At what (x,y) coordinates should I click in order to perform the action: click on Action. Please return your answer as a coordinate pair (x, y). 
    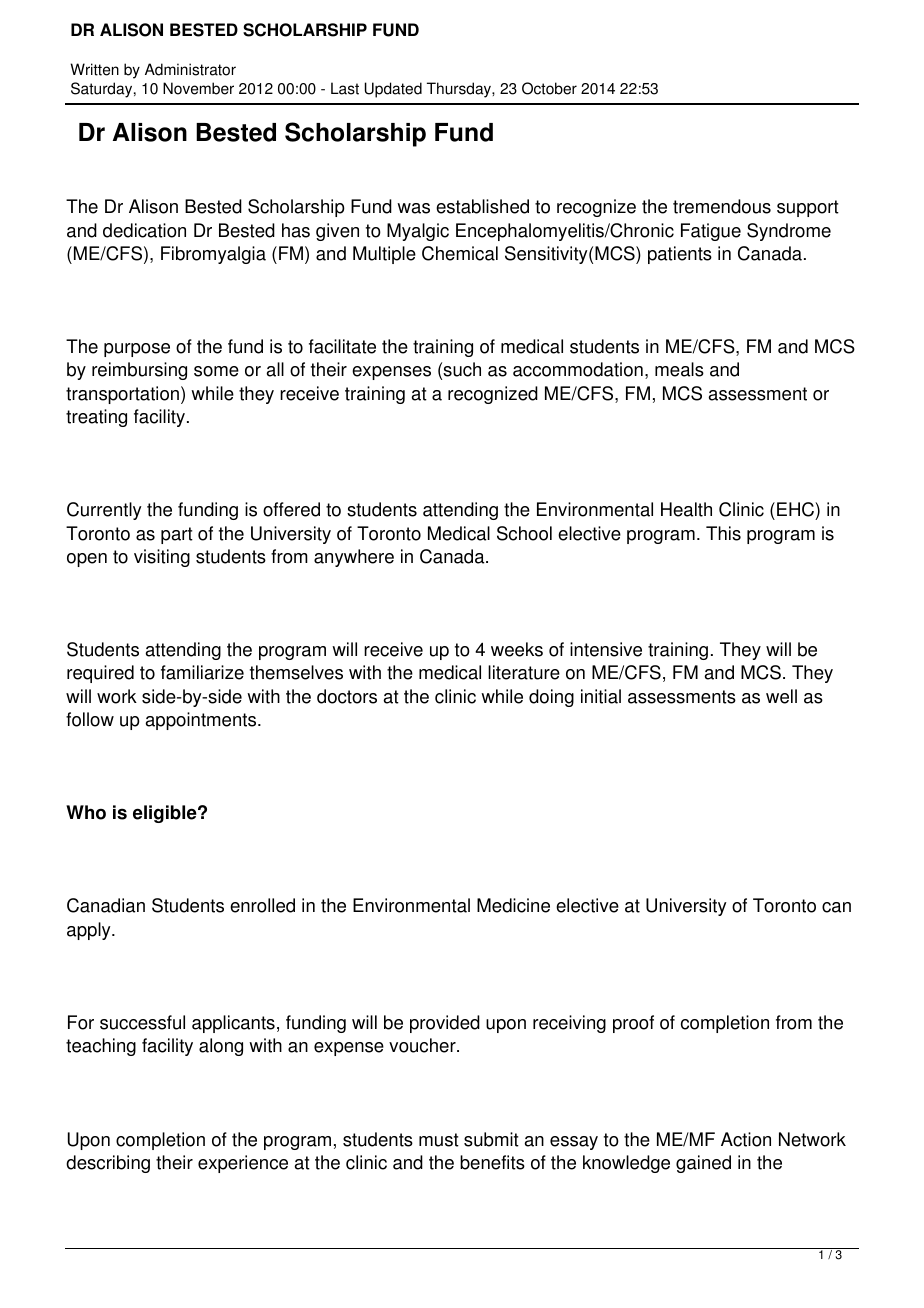
    Looking at the image, I should click on (746, 1139).
